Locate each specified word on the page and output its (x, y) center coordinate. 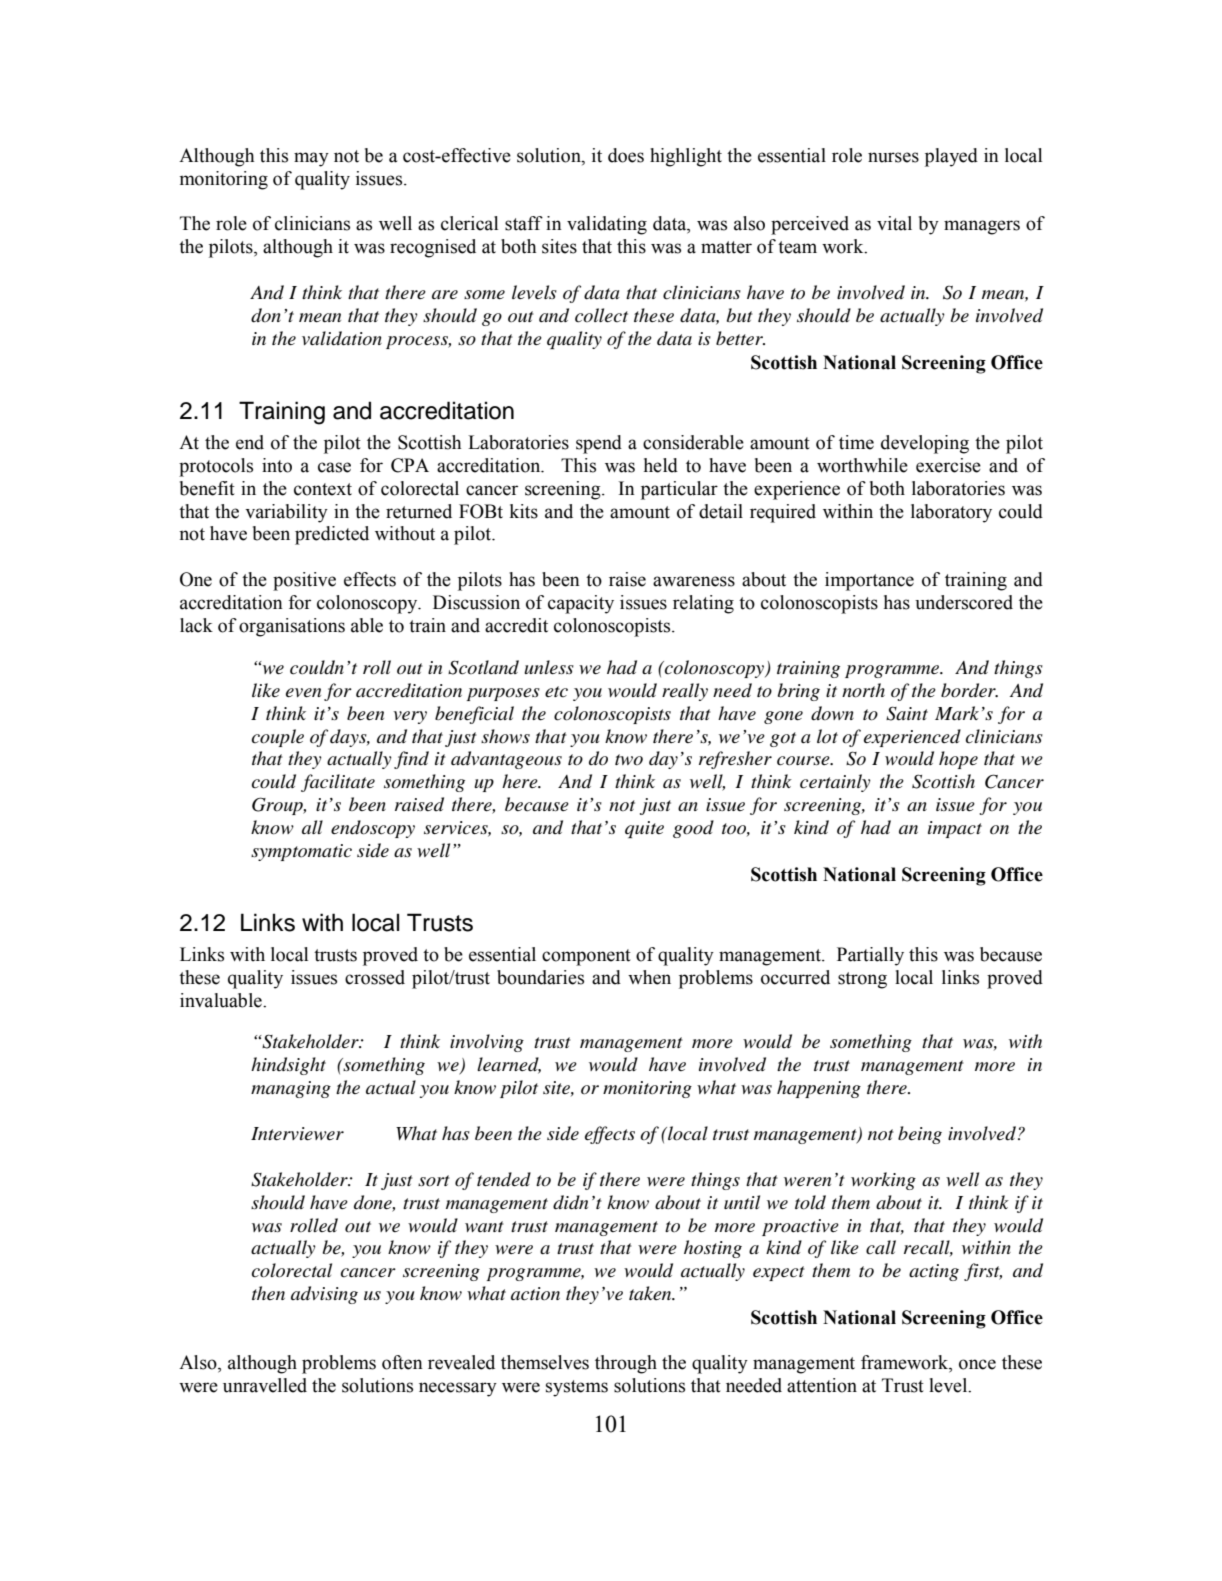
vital (894, 223)
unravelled (265, 1385)
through (626, 1364)
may (311, 159)
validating (607, 225)
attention (822, 1385)
